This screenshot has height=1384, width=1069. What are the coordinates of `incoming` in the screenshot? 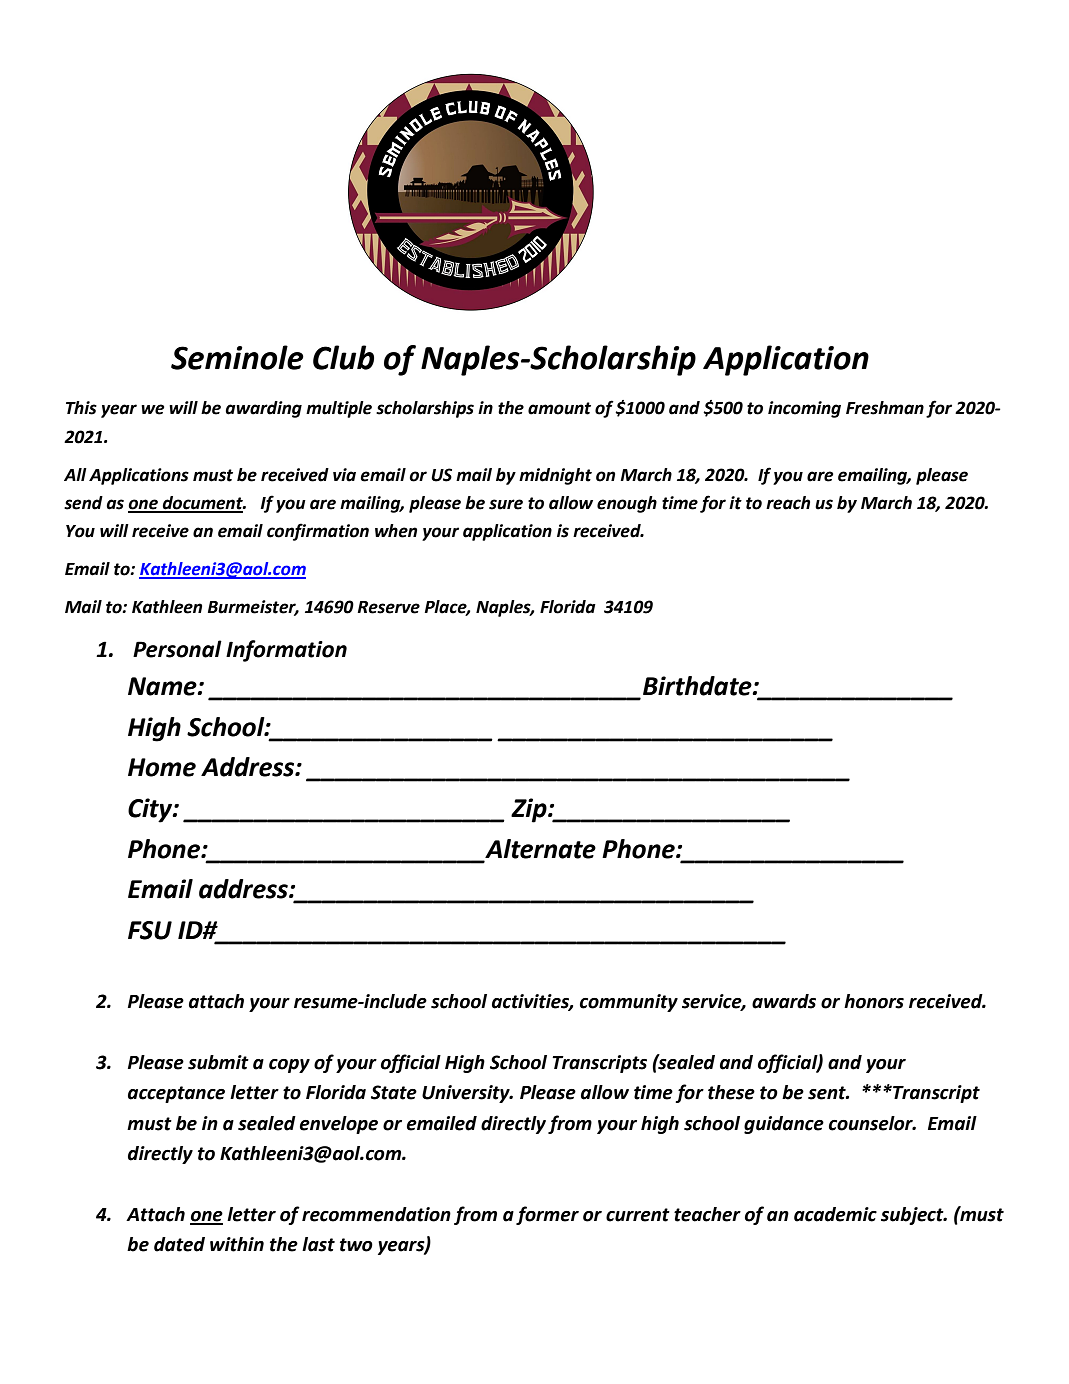 It's located at (804, 409).
